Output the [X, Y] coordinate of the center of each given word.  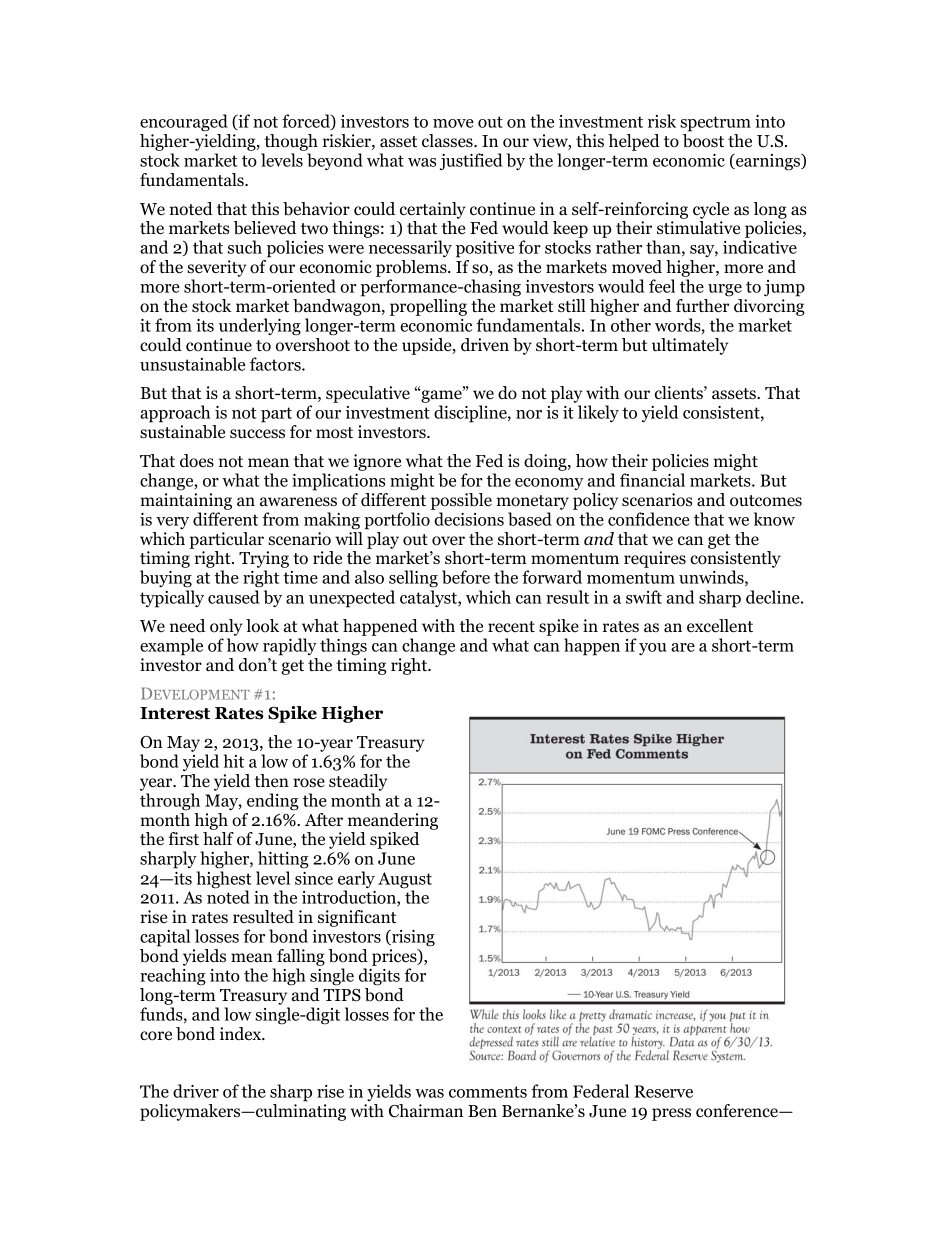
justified [471, 162]
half [218, 838]
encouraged [184, 123]
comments [488, 1092]
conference [738, 1111]
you [652, 649]
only [226, 627]
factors [276, 364]
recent [511, 627]
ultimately [690, 346]
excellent [720, 626]
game [441, 397]
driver [196, 1091]
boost [703, 141]
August [405, 881]
